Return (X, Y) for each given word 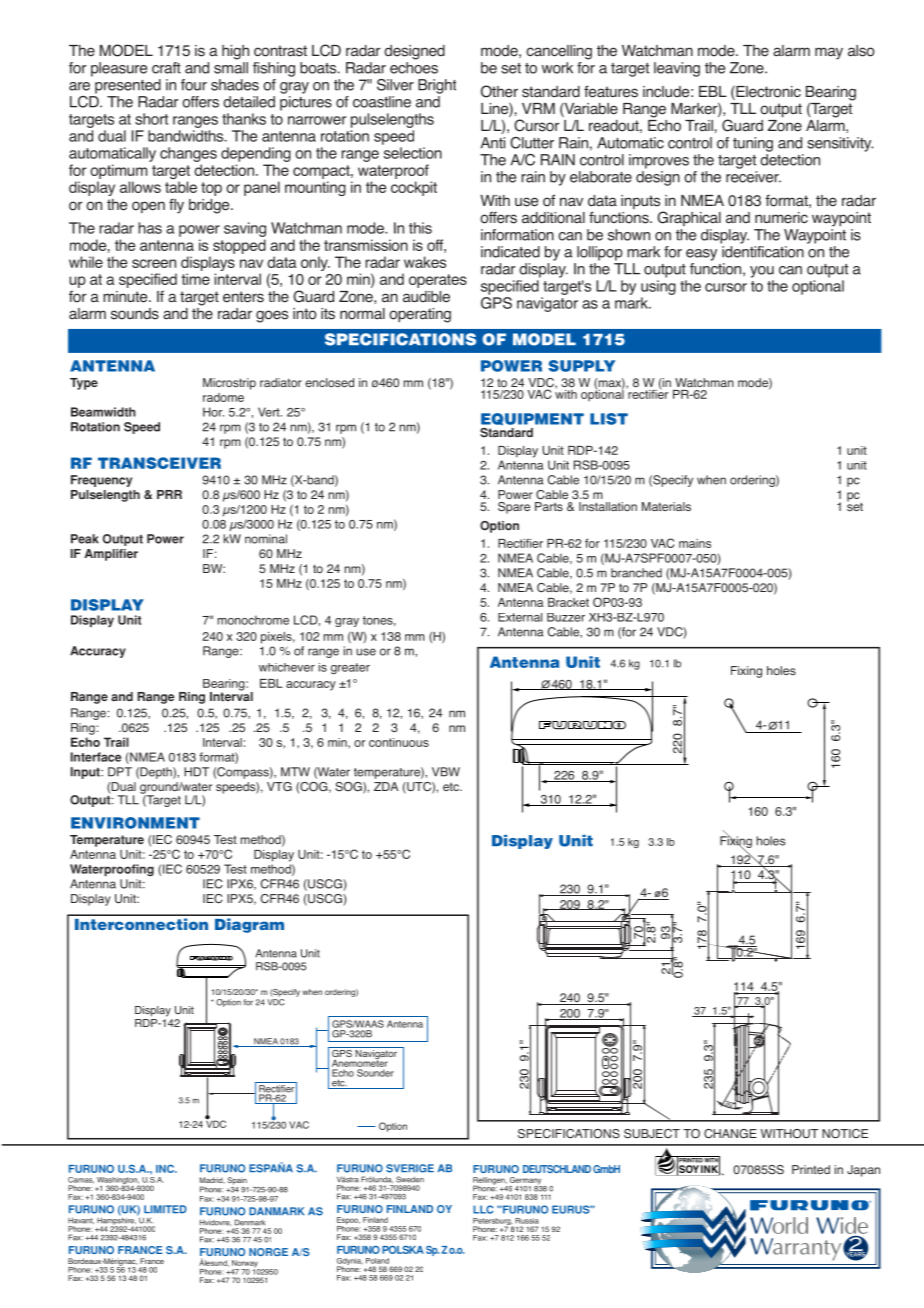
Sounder (375, 1073)
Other (499, 91)
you (762, 272)
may (829, 53)
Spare (514, 508)
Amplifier (111, 555)
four (194, 85)
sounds (135, 314)
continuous (399, 742)
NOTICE (845, 1134)
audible (426, 297)
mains (695, 543)
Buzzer (566, 617)
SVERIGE (410, 1168)
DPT (120, 772)
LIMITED (165, 1209)
